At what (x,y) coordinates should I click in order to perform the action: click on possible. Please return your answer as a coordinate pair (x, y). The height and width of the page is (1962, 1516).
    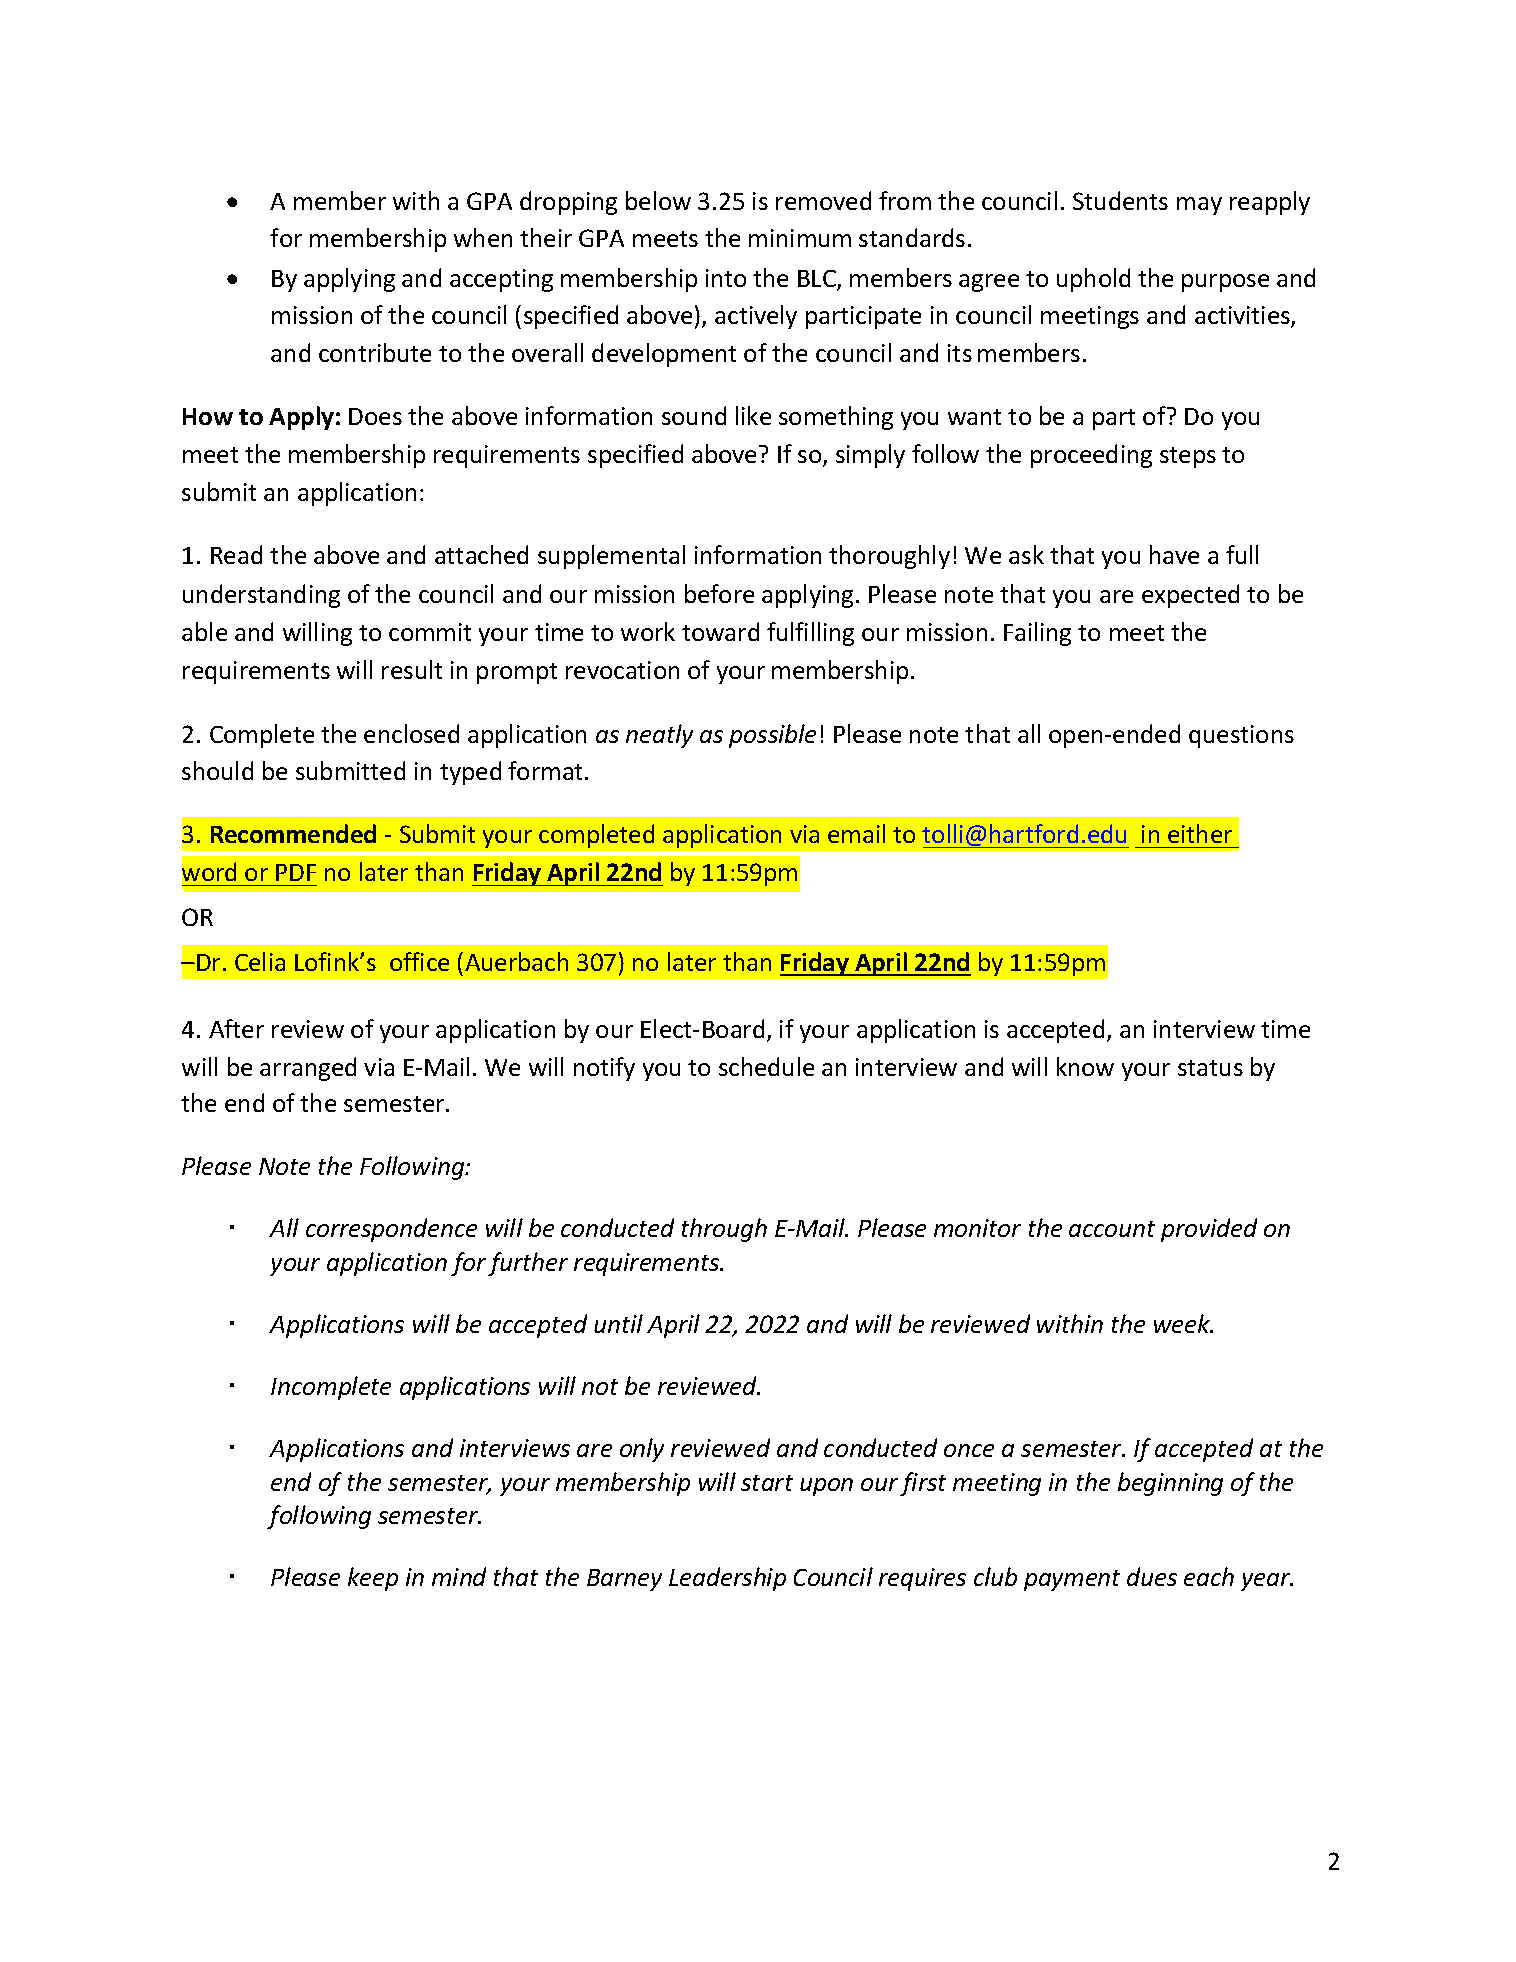
    Looking at the image, I should click on (772, 736).
